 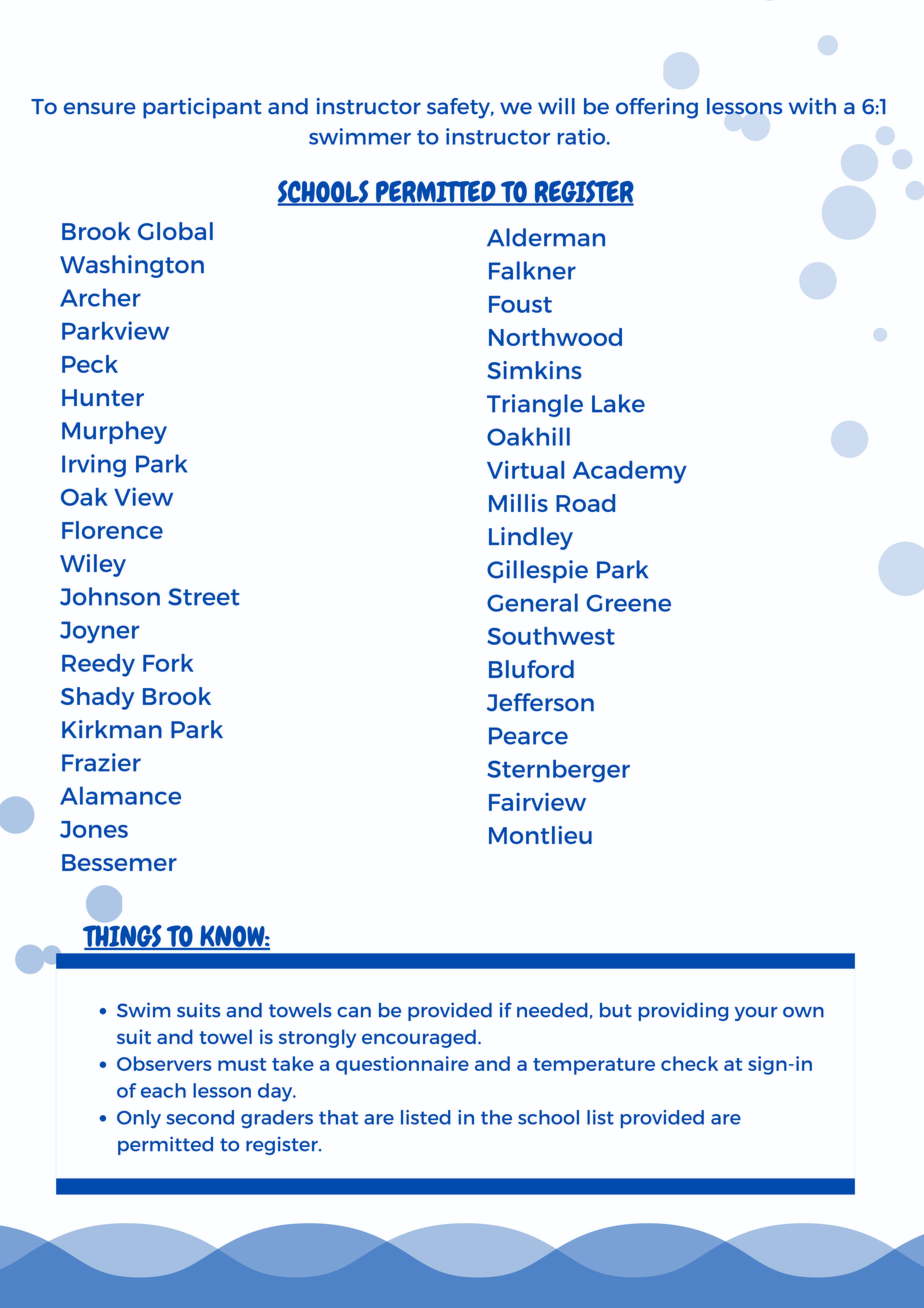 I want to click on questionnaire, so click(x=402, y=1065).
